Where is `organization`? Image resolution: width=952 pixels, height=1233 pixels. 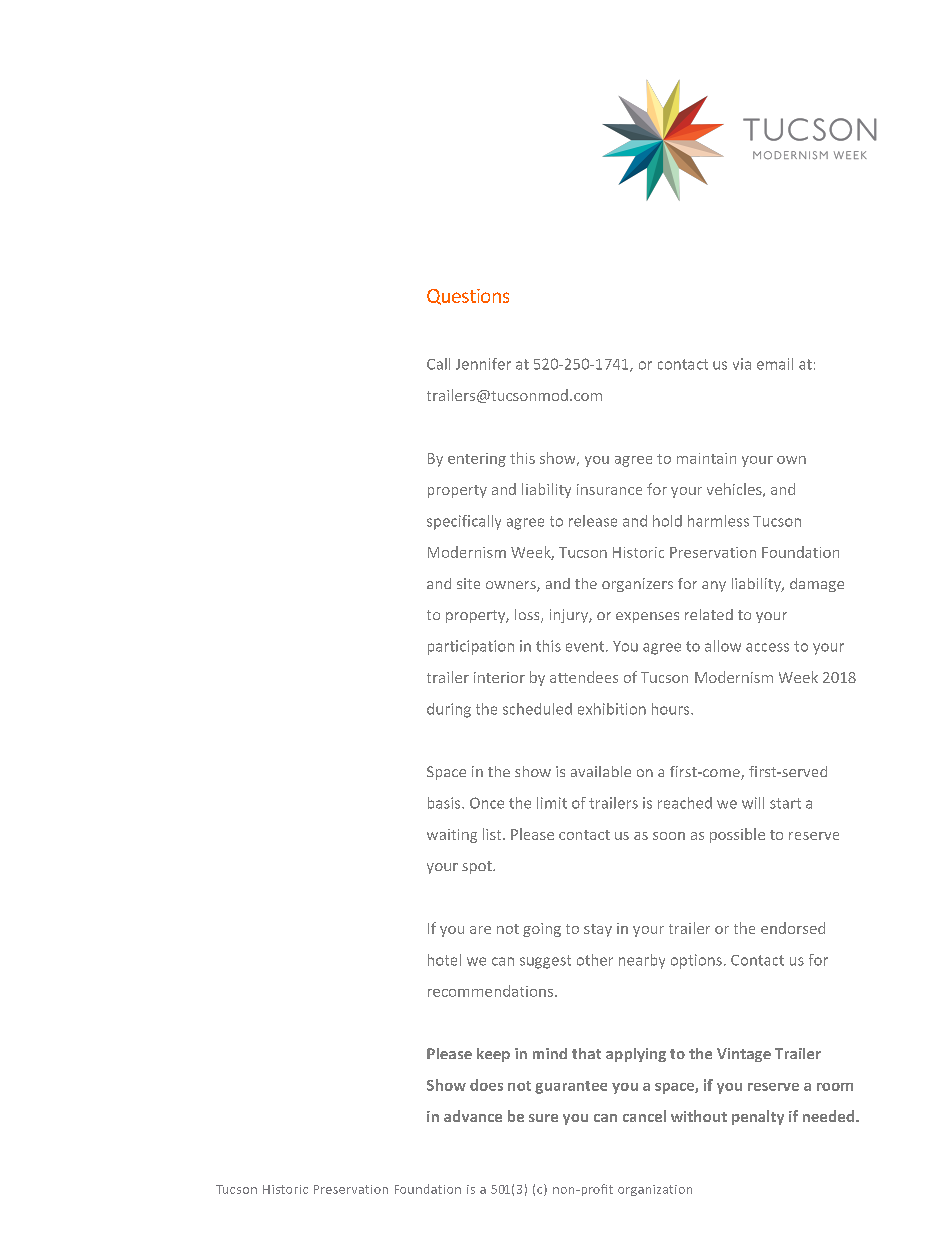 organization is located at coordinates (655, 1190).
